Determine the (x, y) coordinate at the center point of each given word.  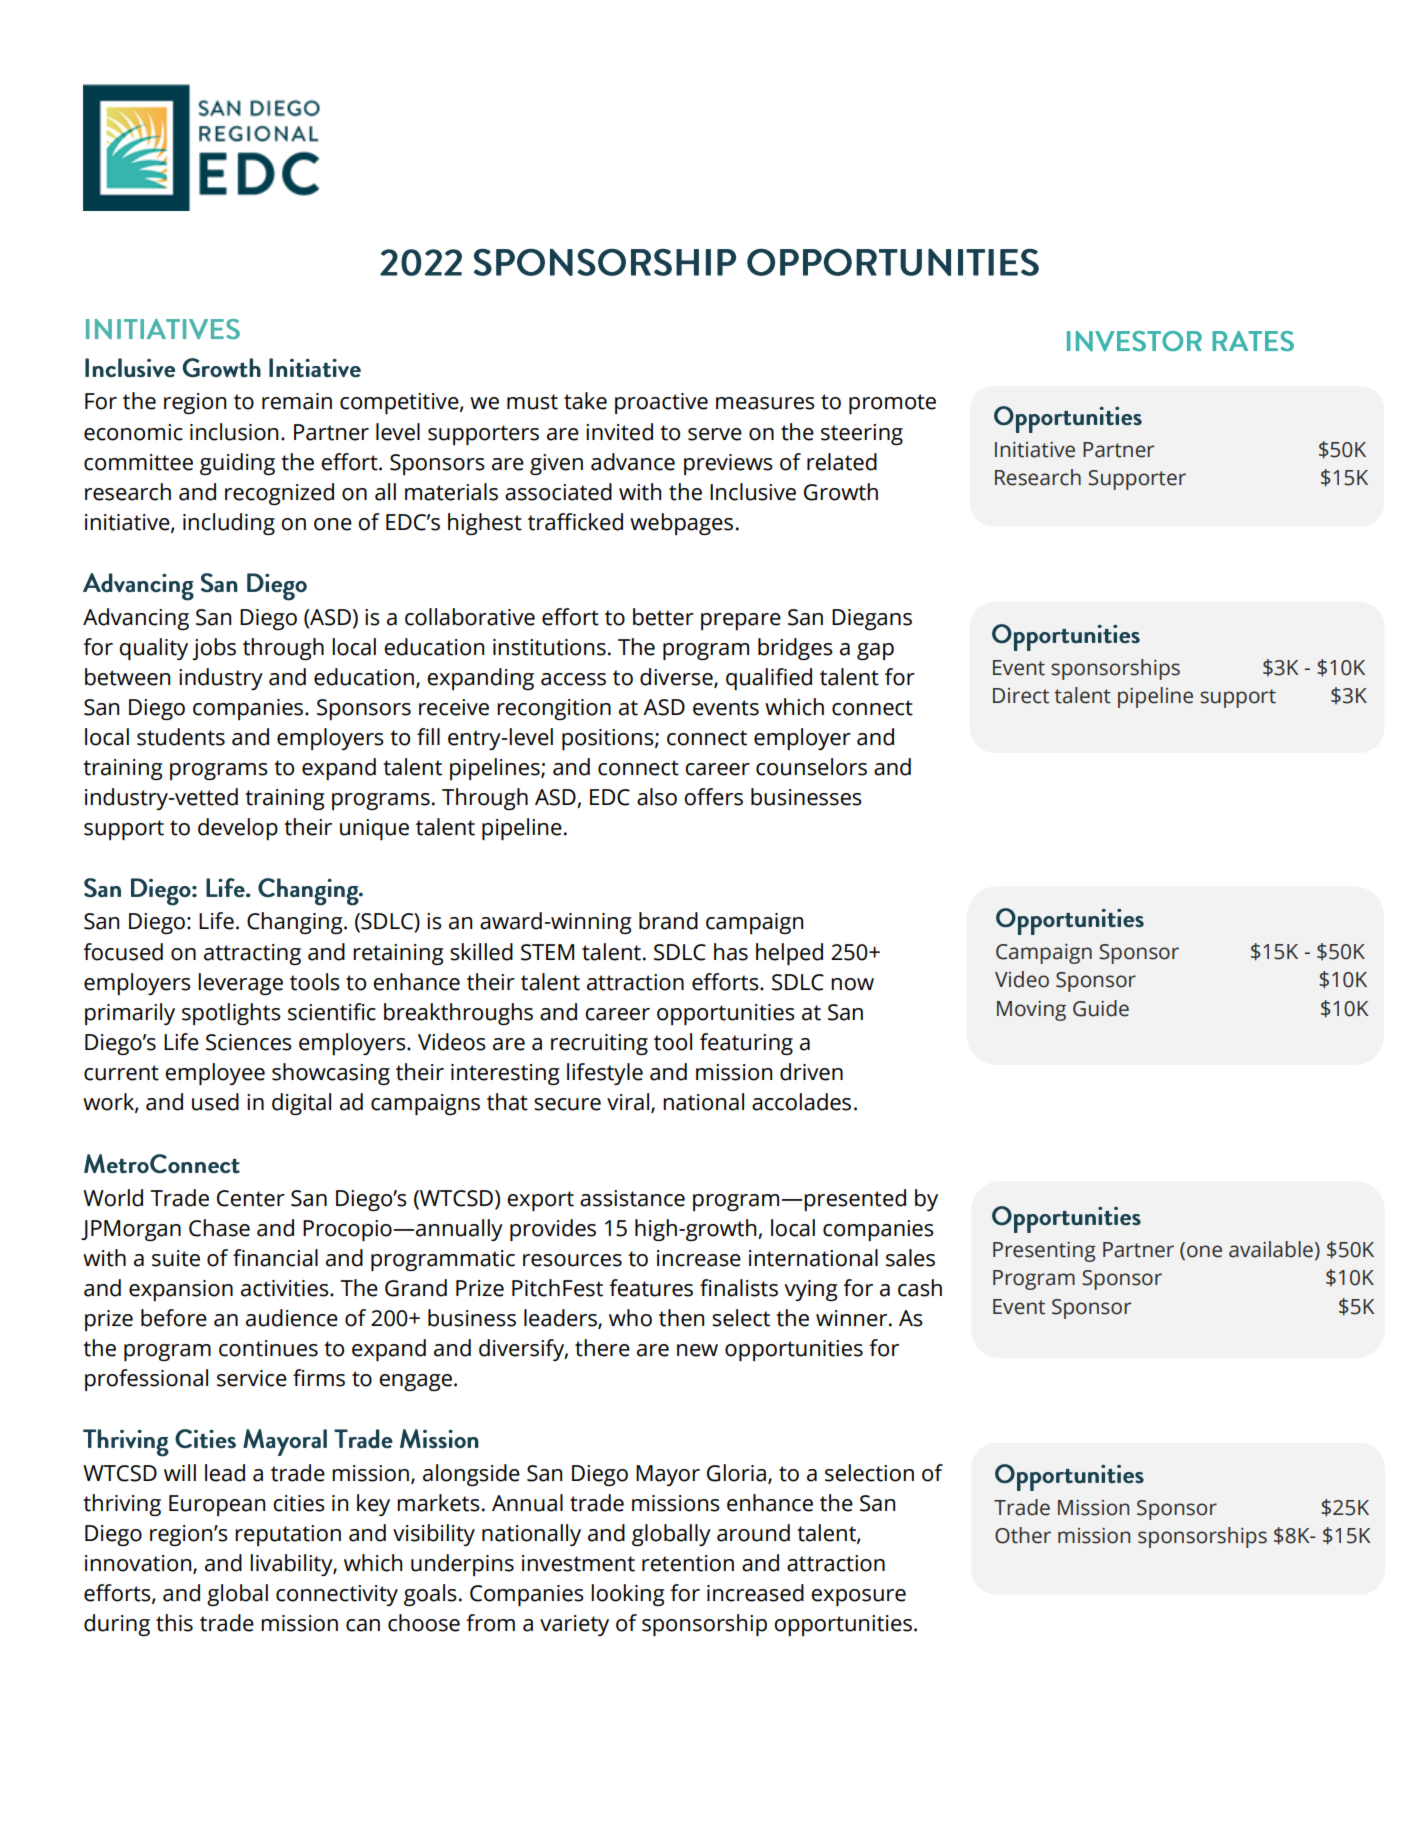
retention (688, 1563)
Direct (1021, 696)
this (174, 1623)
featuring (746, 1044)
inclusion (234, 432)
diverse (677, 677)
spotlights (231, 1014)
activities (286, 1288)
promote (892, 404)
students (181, 737)
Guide (1101, 1008)
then (681, 1318)
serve (715, 434)
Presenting (1044, 1252)
